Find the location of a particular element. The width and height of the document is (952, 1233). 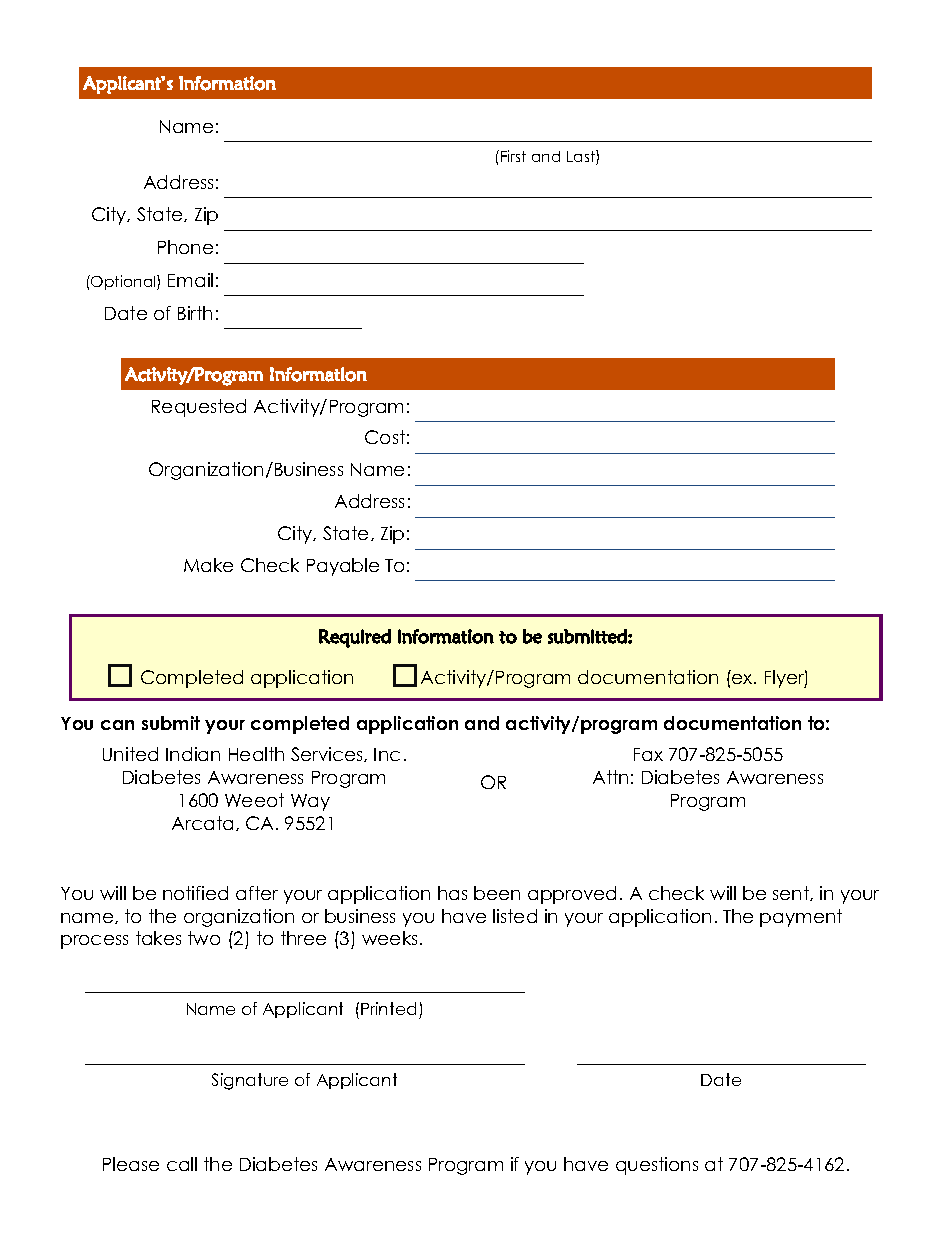

Phone is located at coordinates (185, 247).
